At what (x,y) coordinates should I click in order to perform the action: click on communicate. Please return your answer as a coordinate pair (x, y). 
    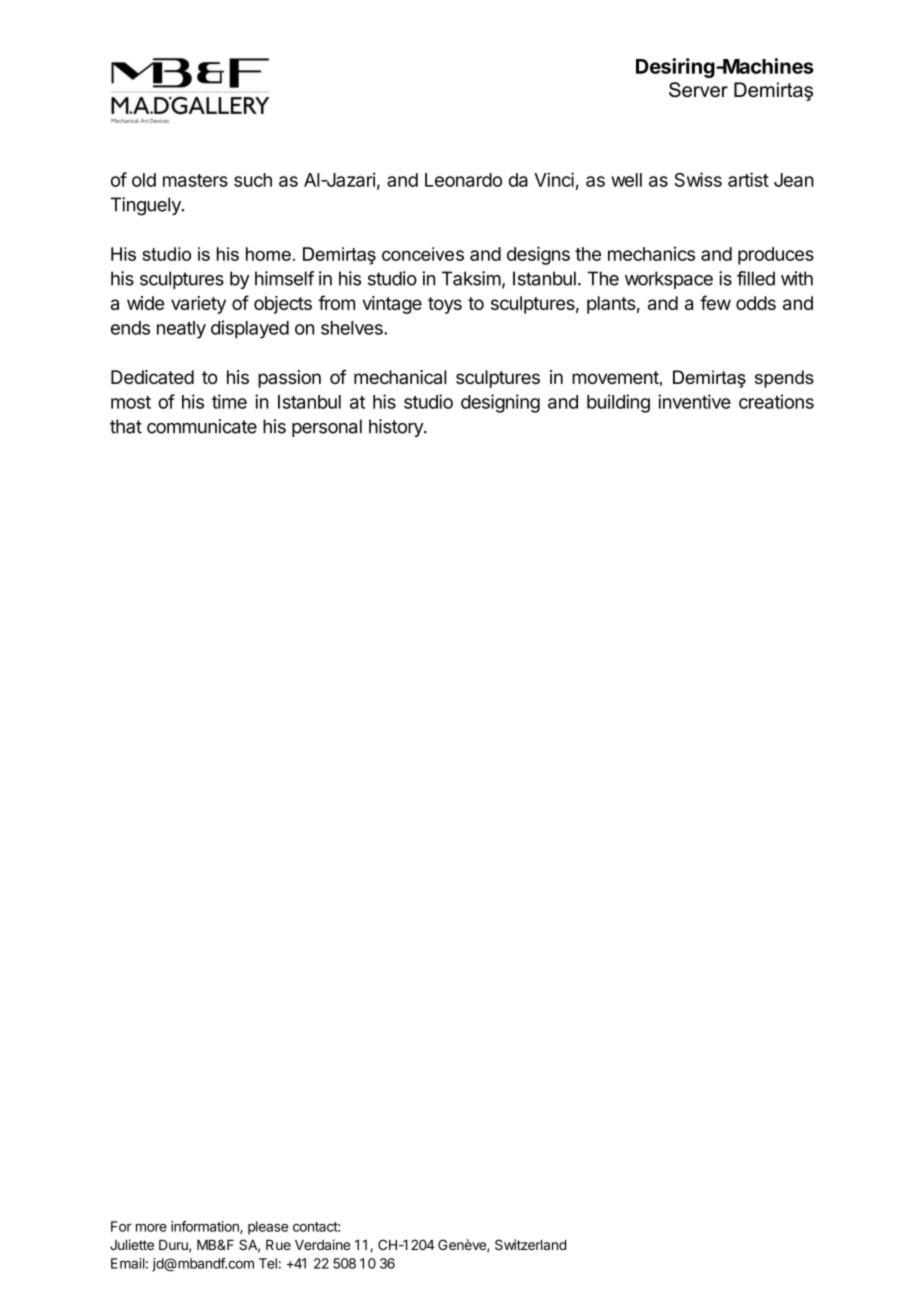
    Looking at the image, I should click on (202, 426).
